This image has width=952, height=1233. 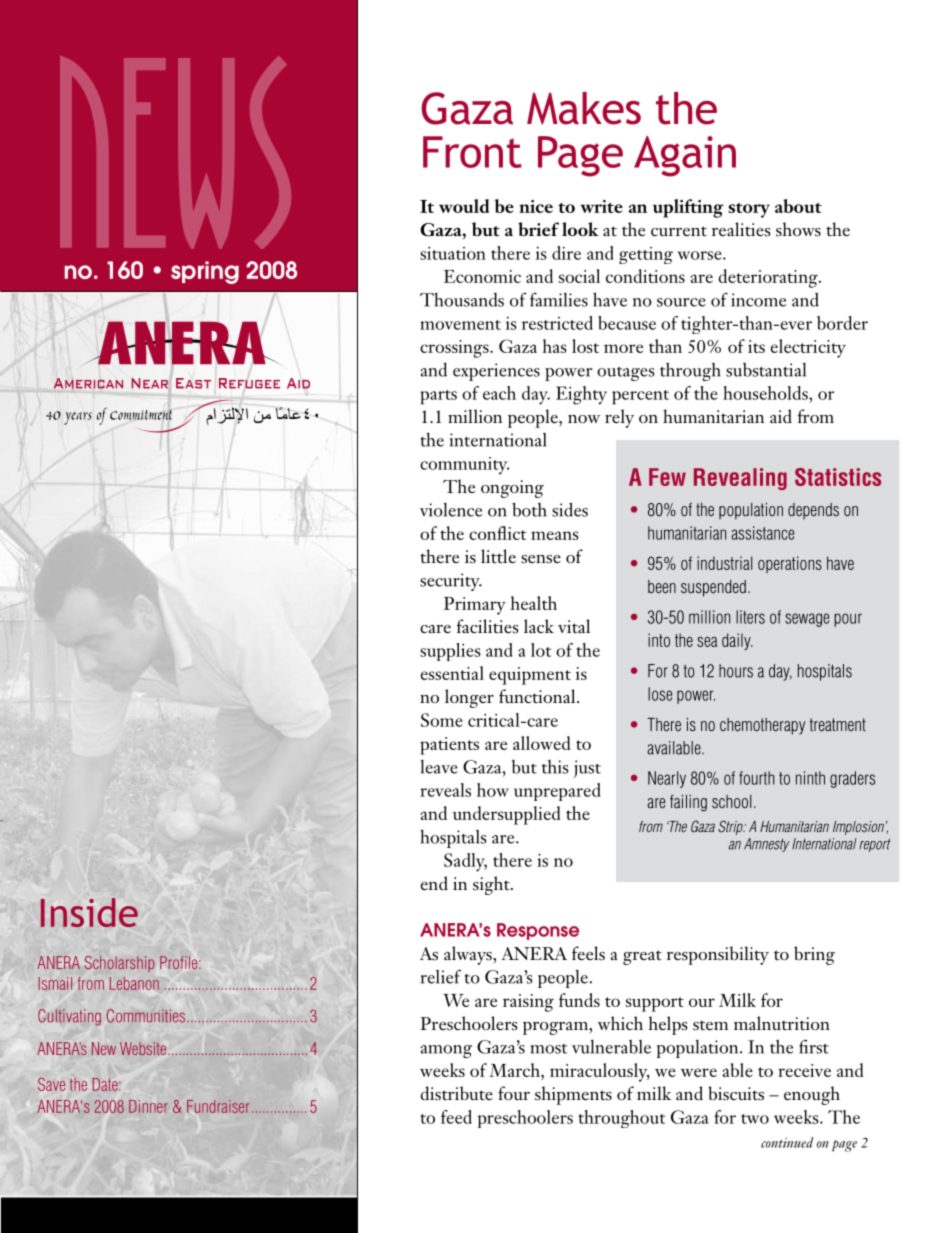 I want to click on Some, so click(x=442, y=720).
